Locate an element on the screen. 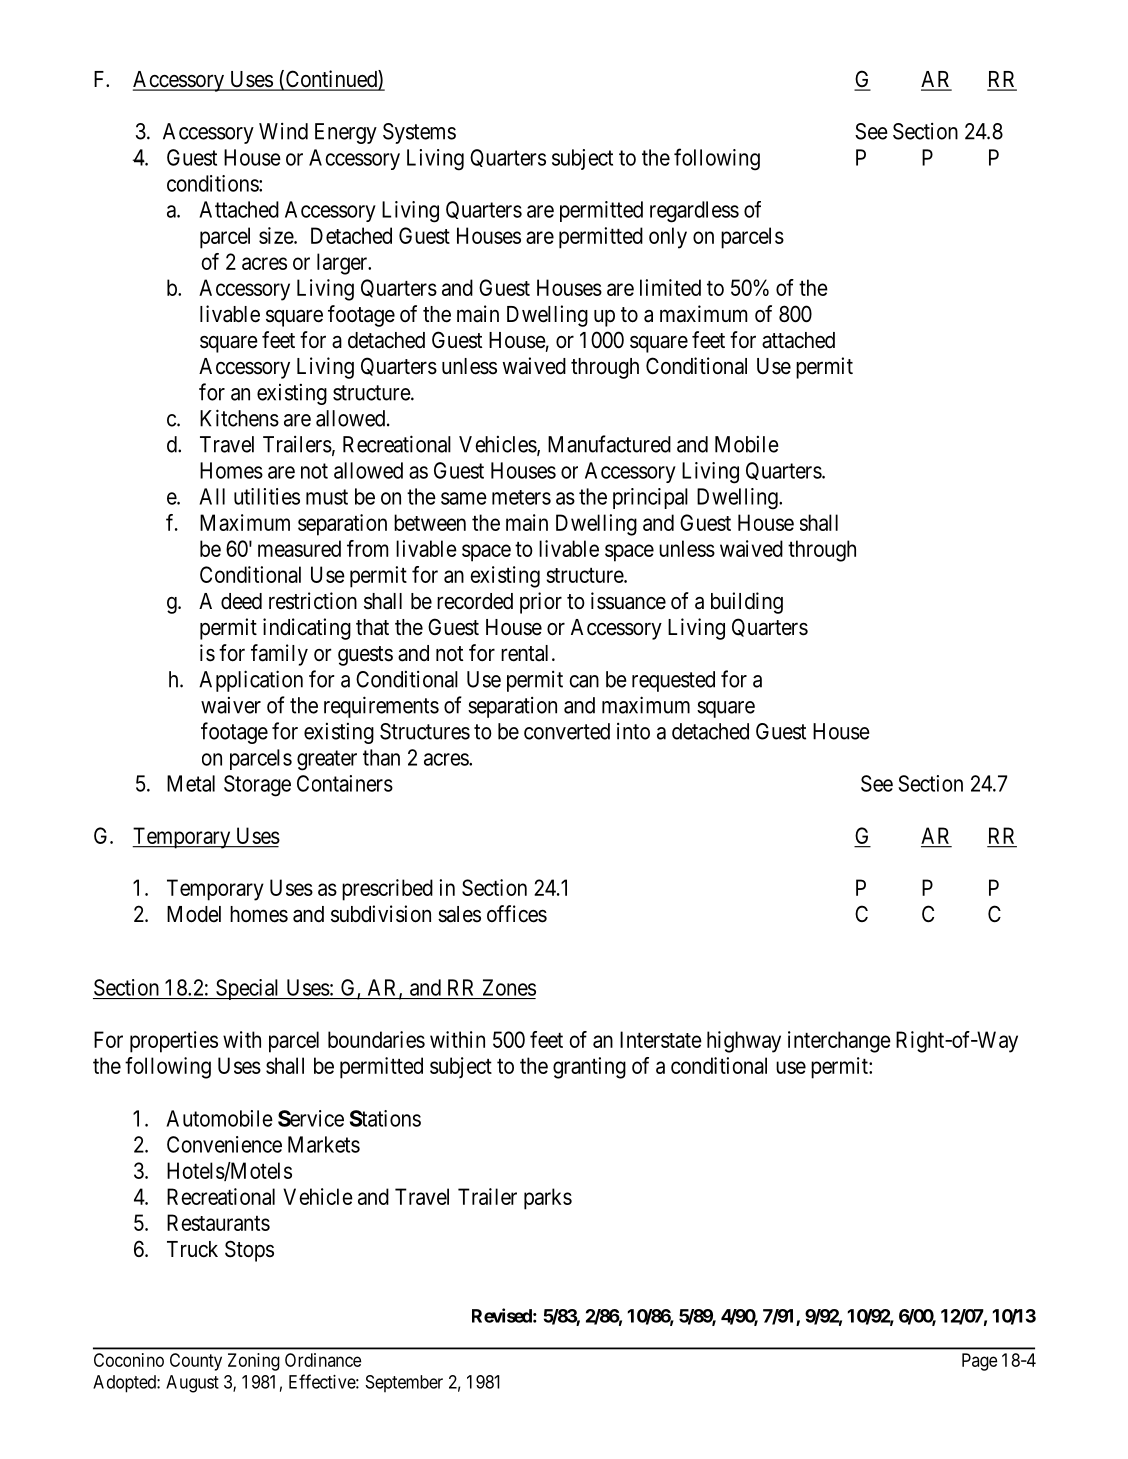 This screenshot has height=1459, width=1128. Systems is located at coordinates (419, 133).
